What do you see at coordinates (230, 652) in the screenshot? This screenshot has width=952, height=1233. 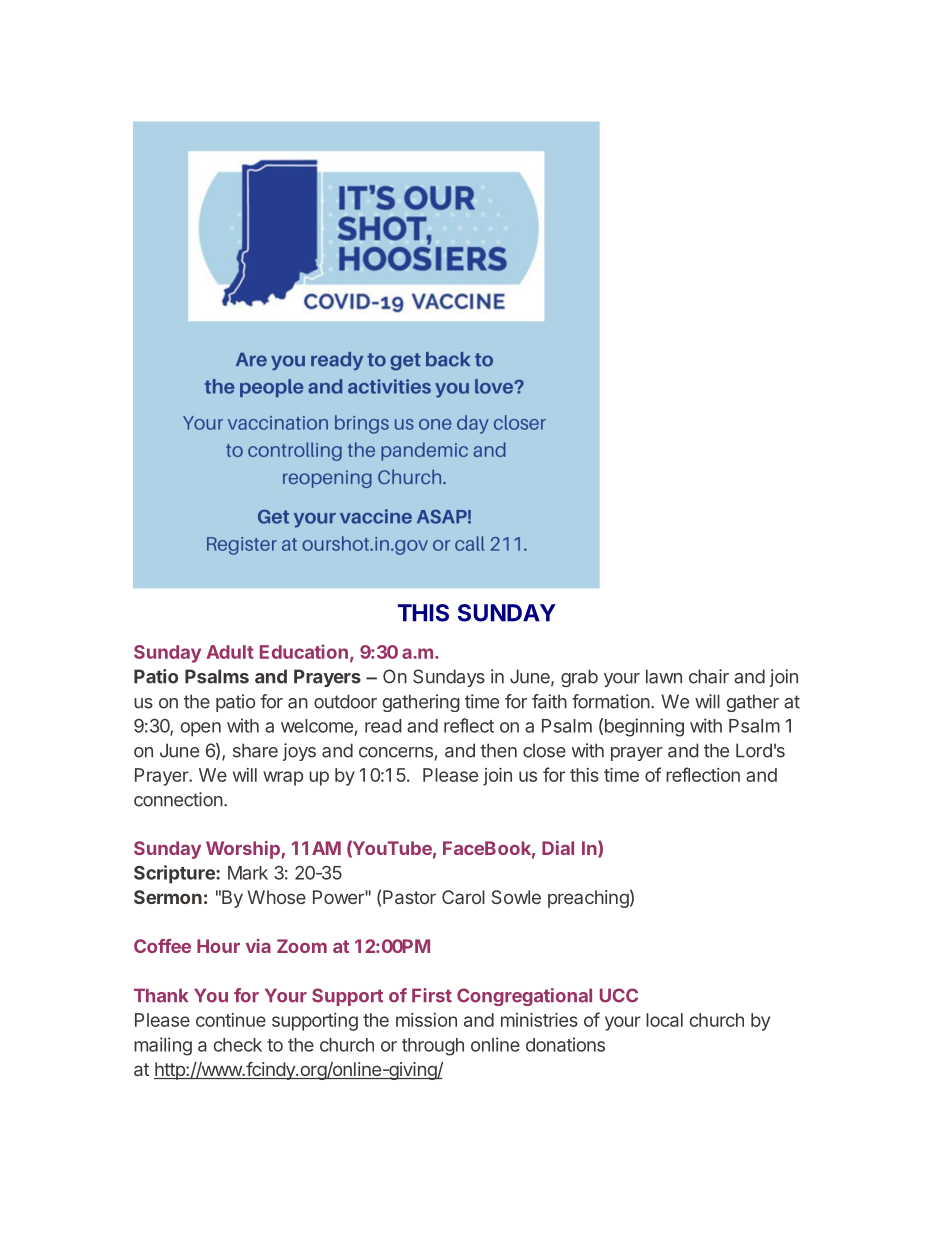 I see `Adult` at bounding box center [230, 652].
